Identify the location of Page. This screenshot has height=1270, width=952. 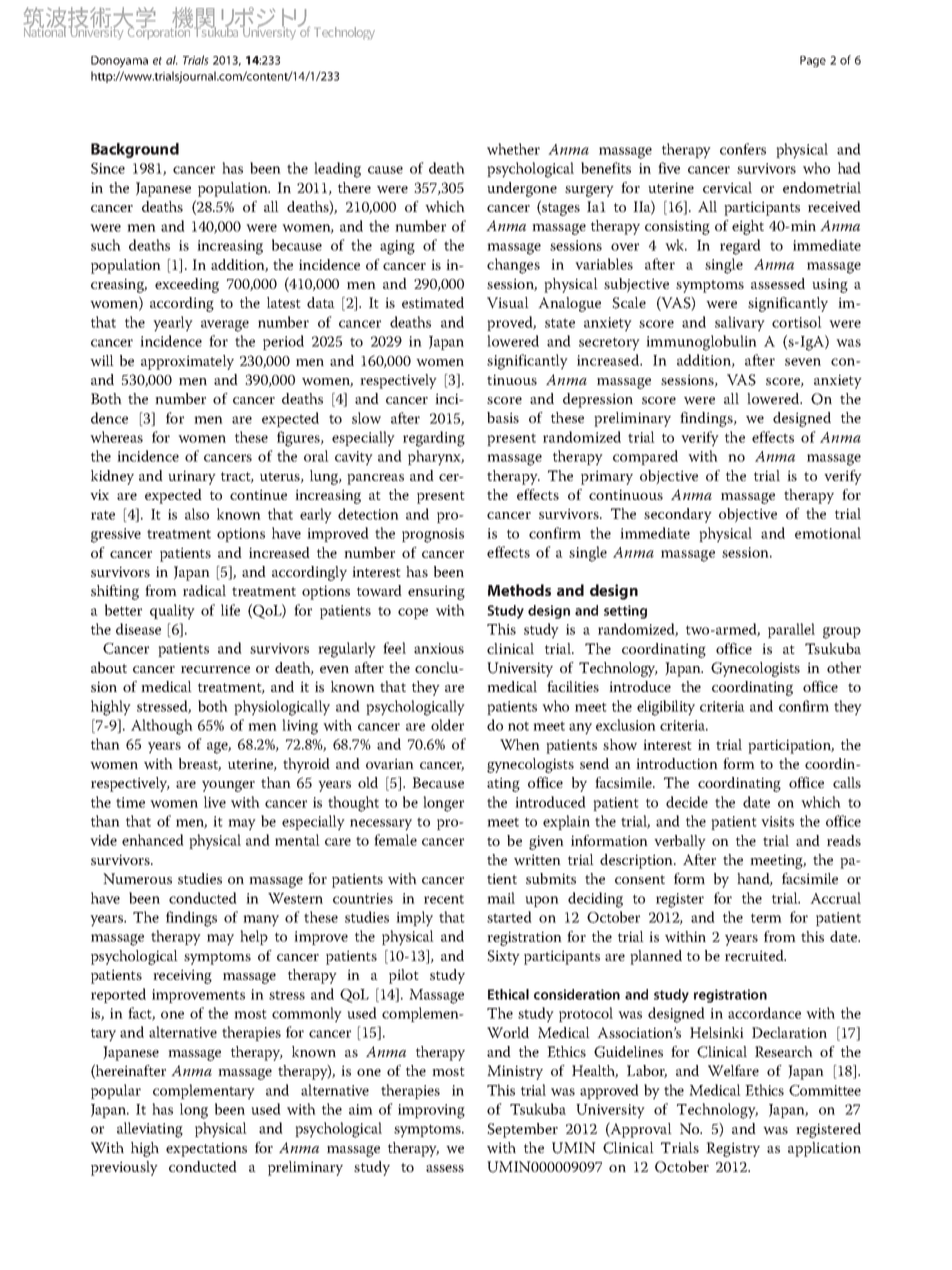
(813, 61).
